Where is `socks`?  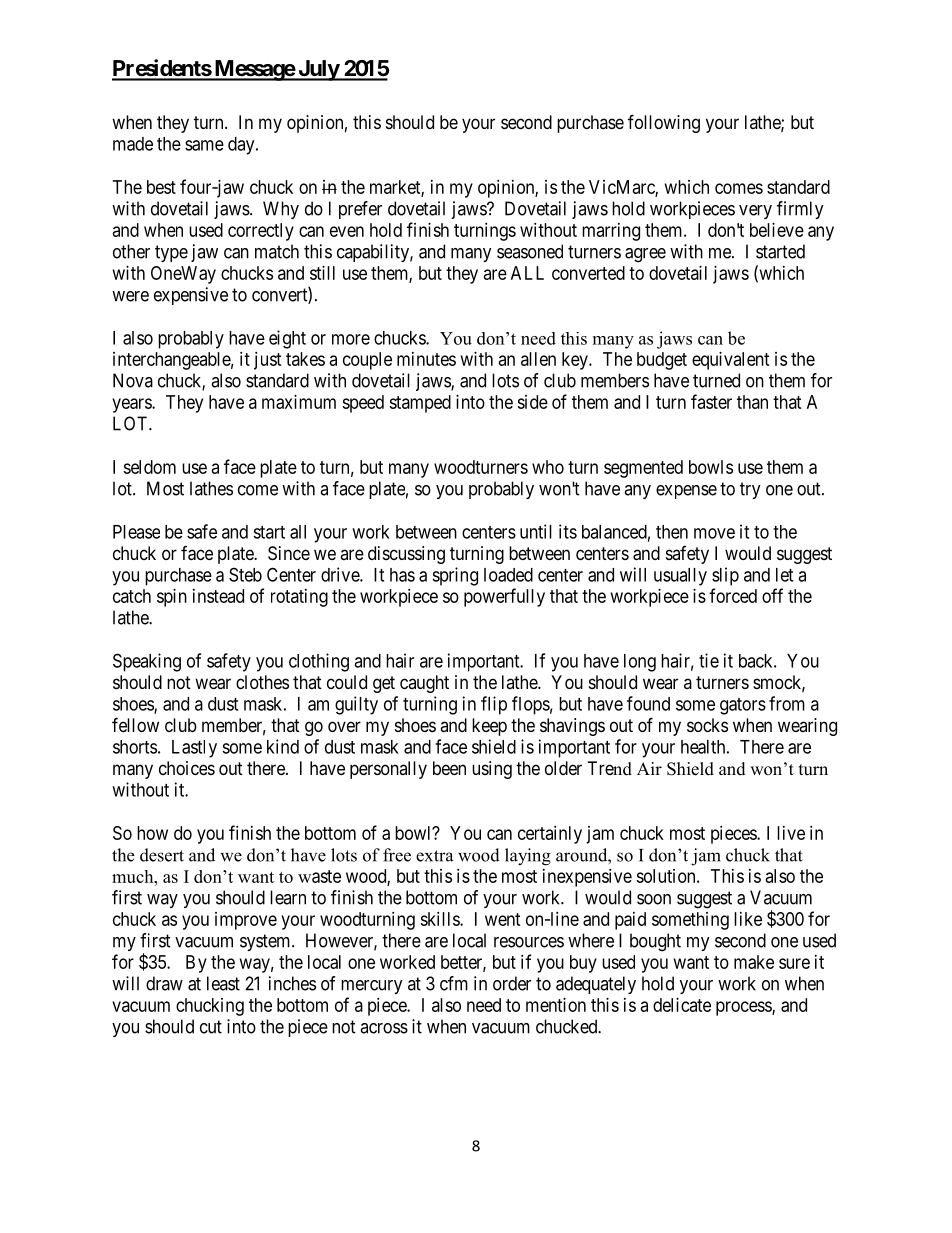
socks is located at coordinates (707, 725).
